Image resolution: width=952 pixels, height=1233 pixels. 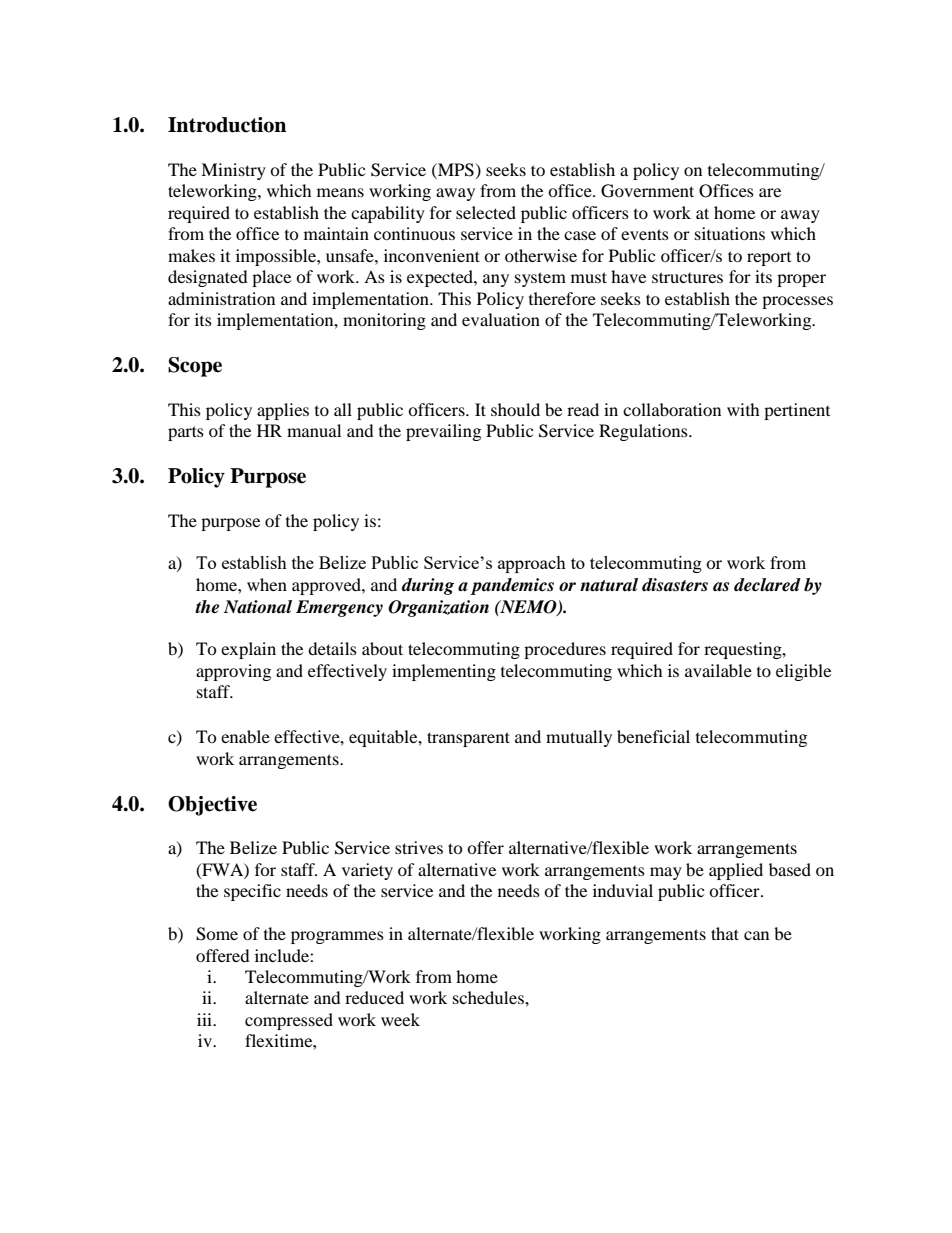 I want to click on Ministry, so click(x=233, y=171).
